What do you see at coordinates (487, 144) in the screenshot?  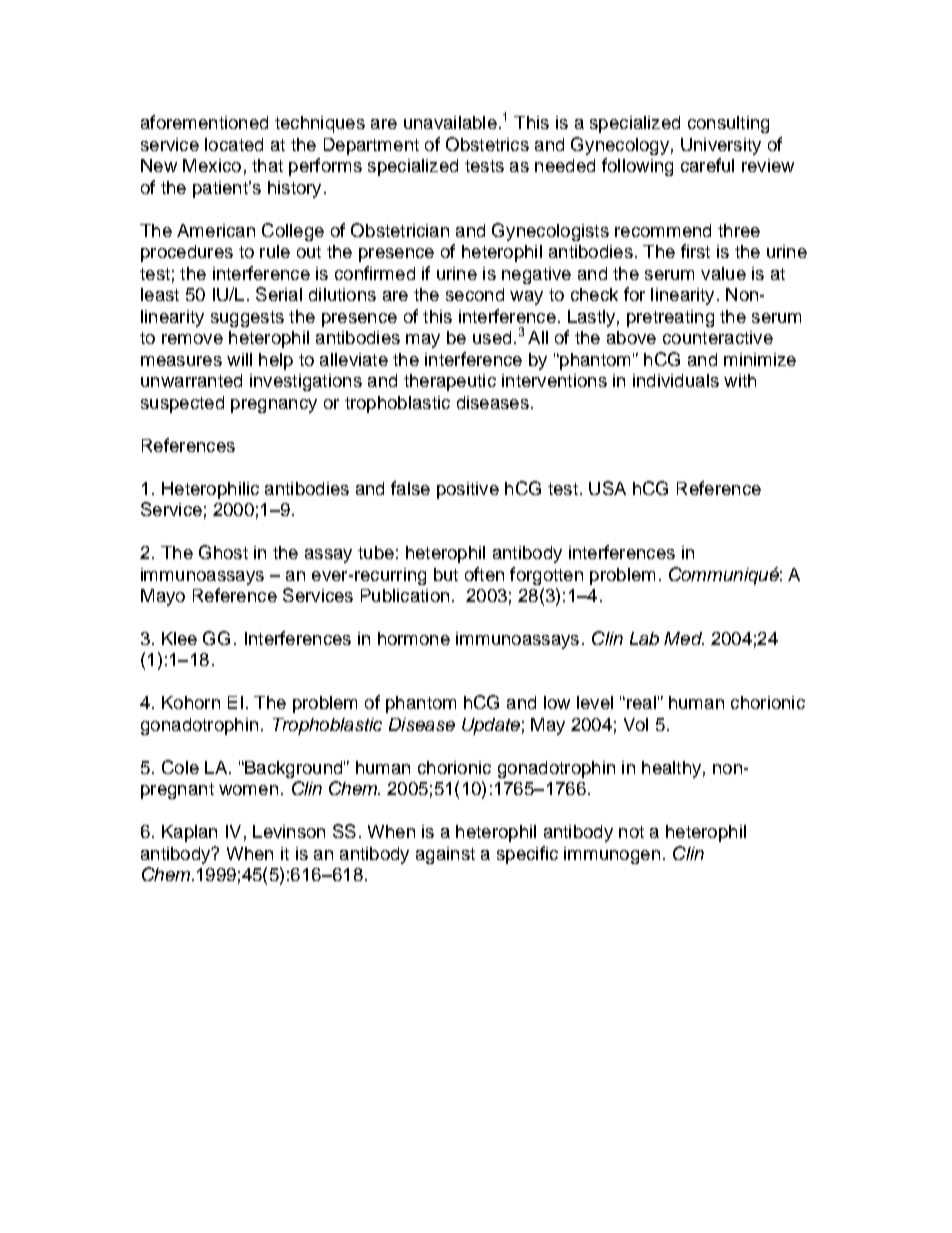 I see `Obstetrics` at bounding box center [487, 144].
